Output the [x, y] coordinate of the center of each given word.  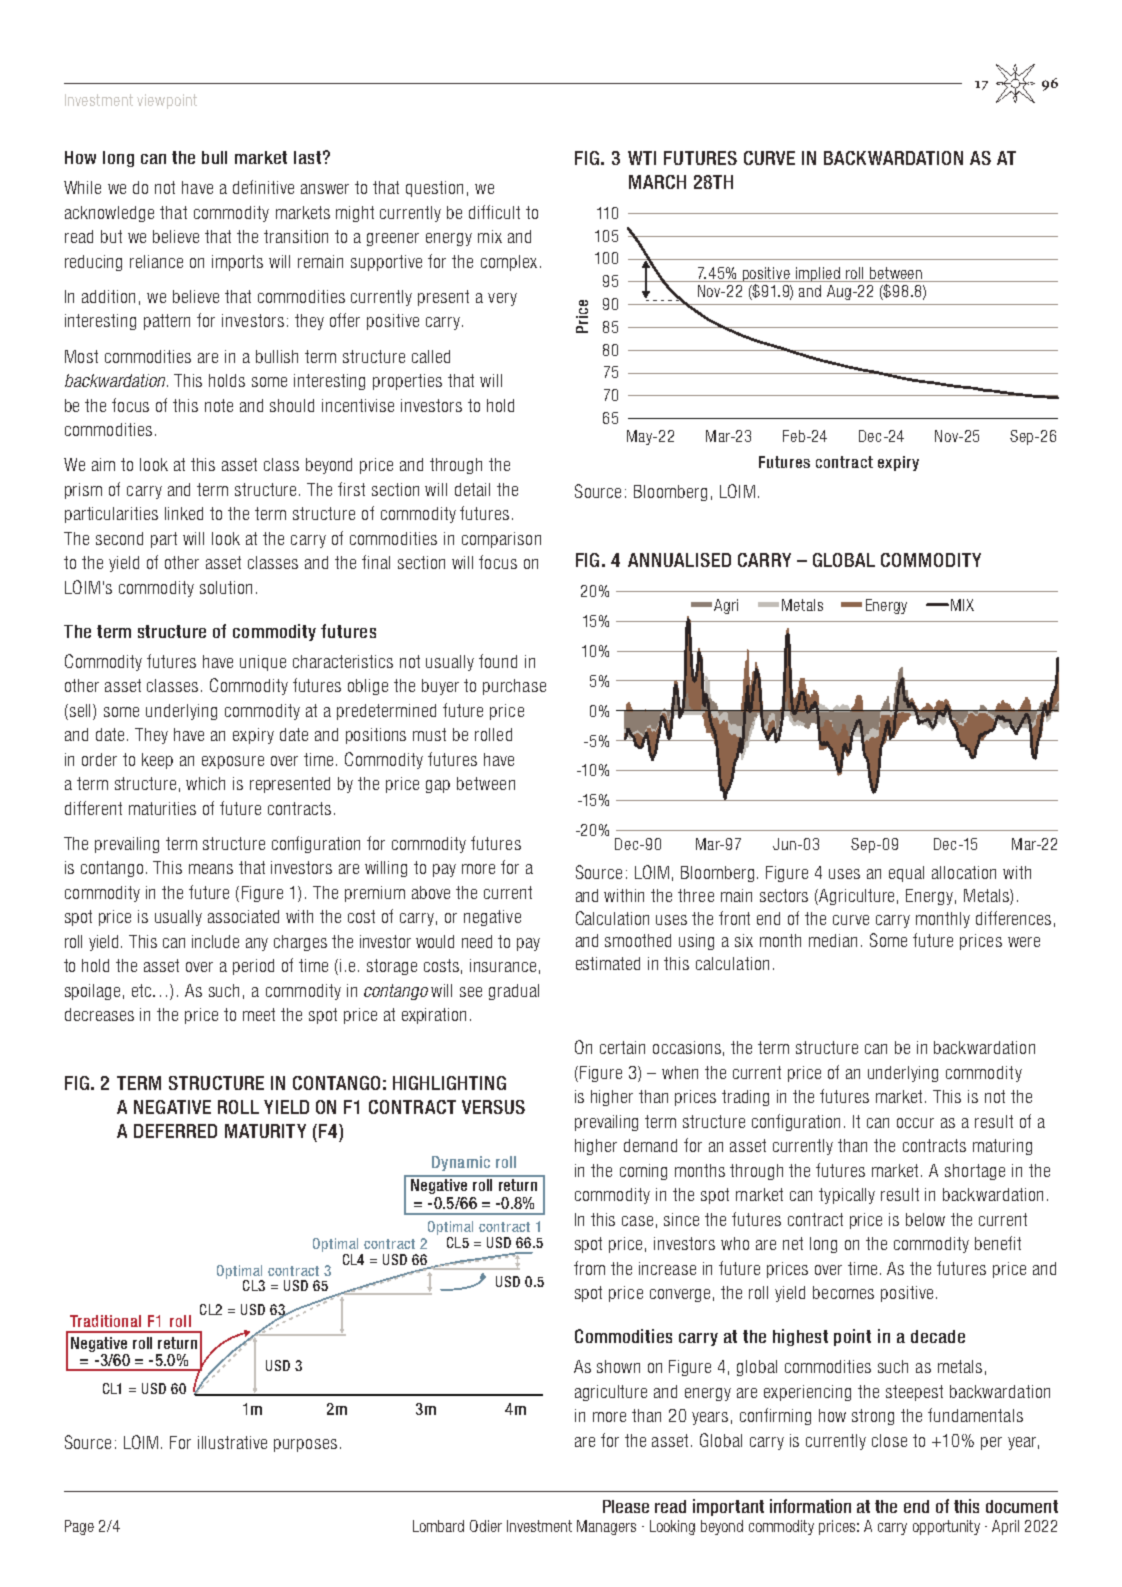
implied [818, 274]
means [211, 869]
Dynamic [461, 1163]
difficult [494, 212]
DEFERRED [175, 1131]
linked [184, 513]
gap [438, 786]
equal [906, 874]
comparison [501, 540]
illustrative [232, 1442]
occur [915, 1123]
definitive [263, 187]
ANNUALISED [679, 560]
